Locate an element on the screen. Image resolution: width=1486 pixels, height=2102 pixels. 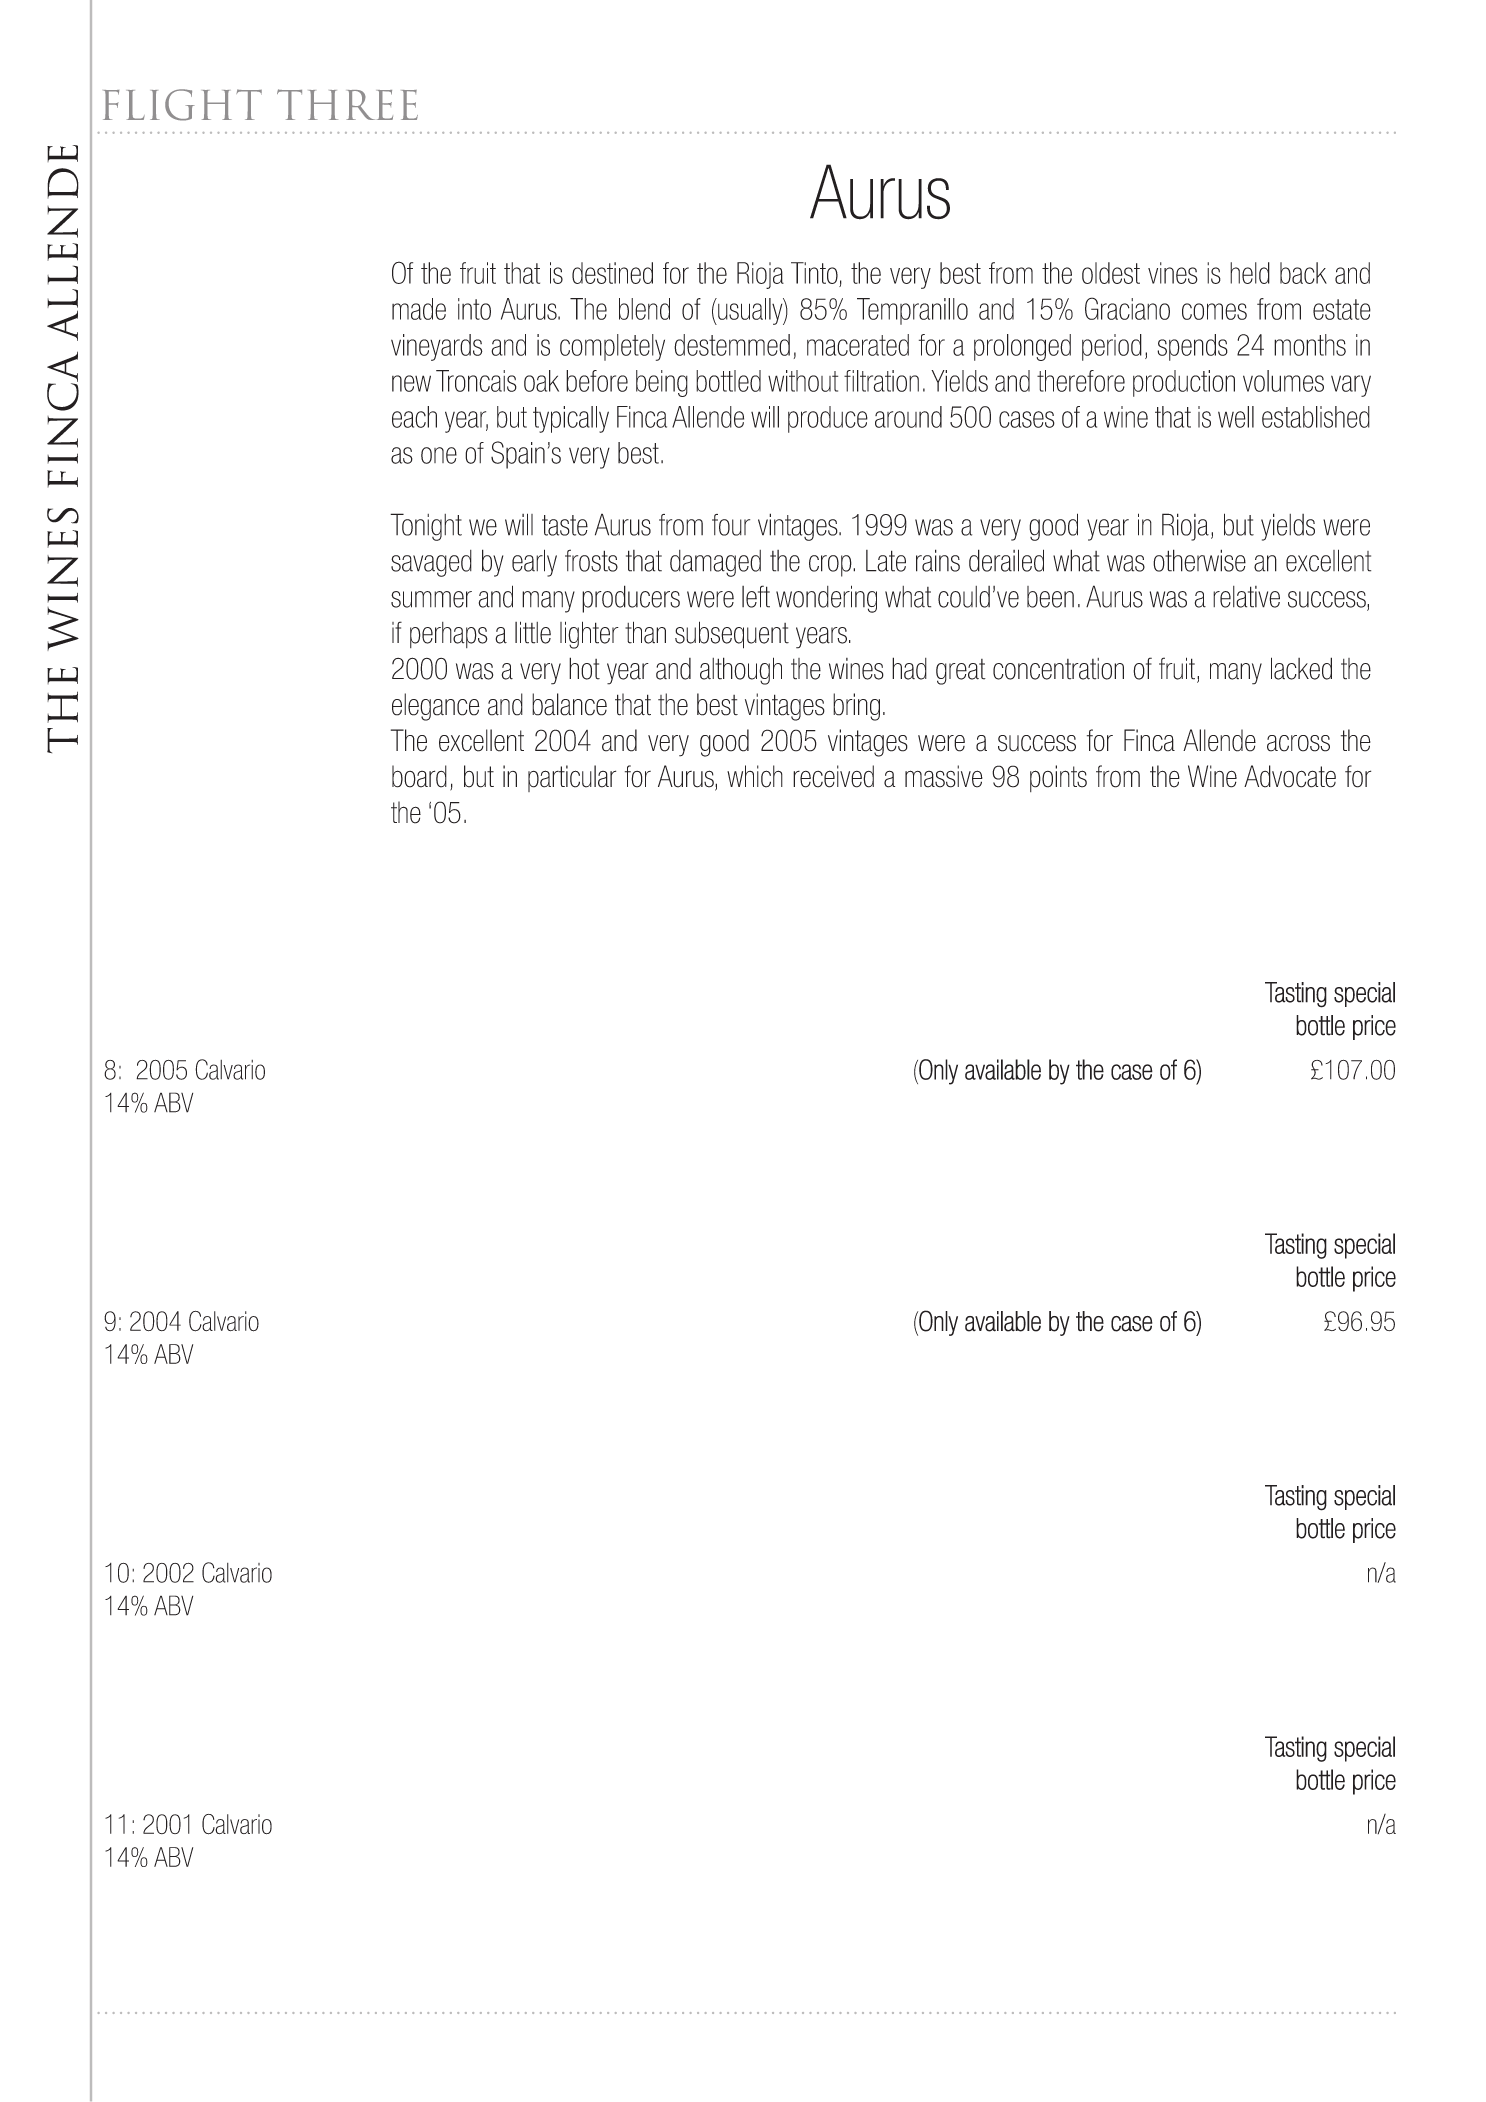
board is located at coordinates (419, 776).
